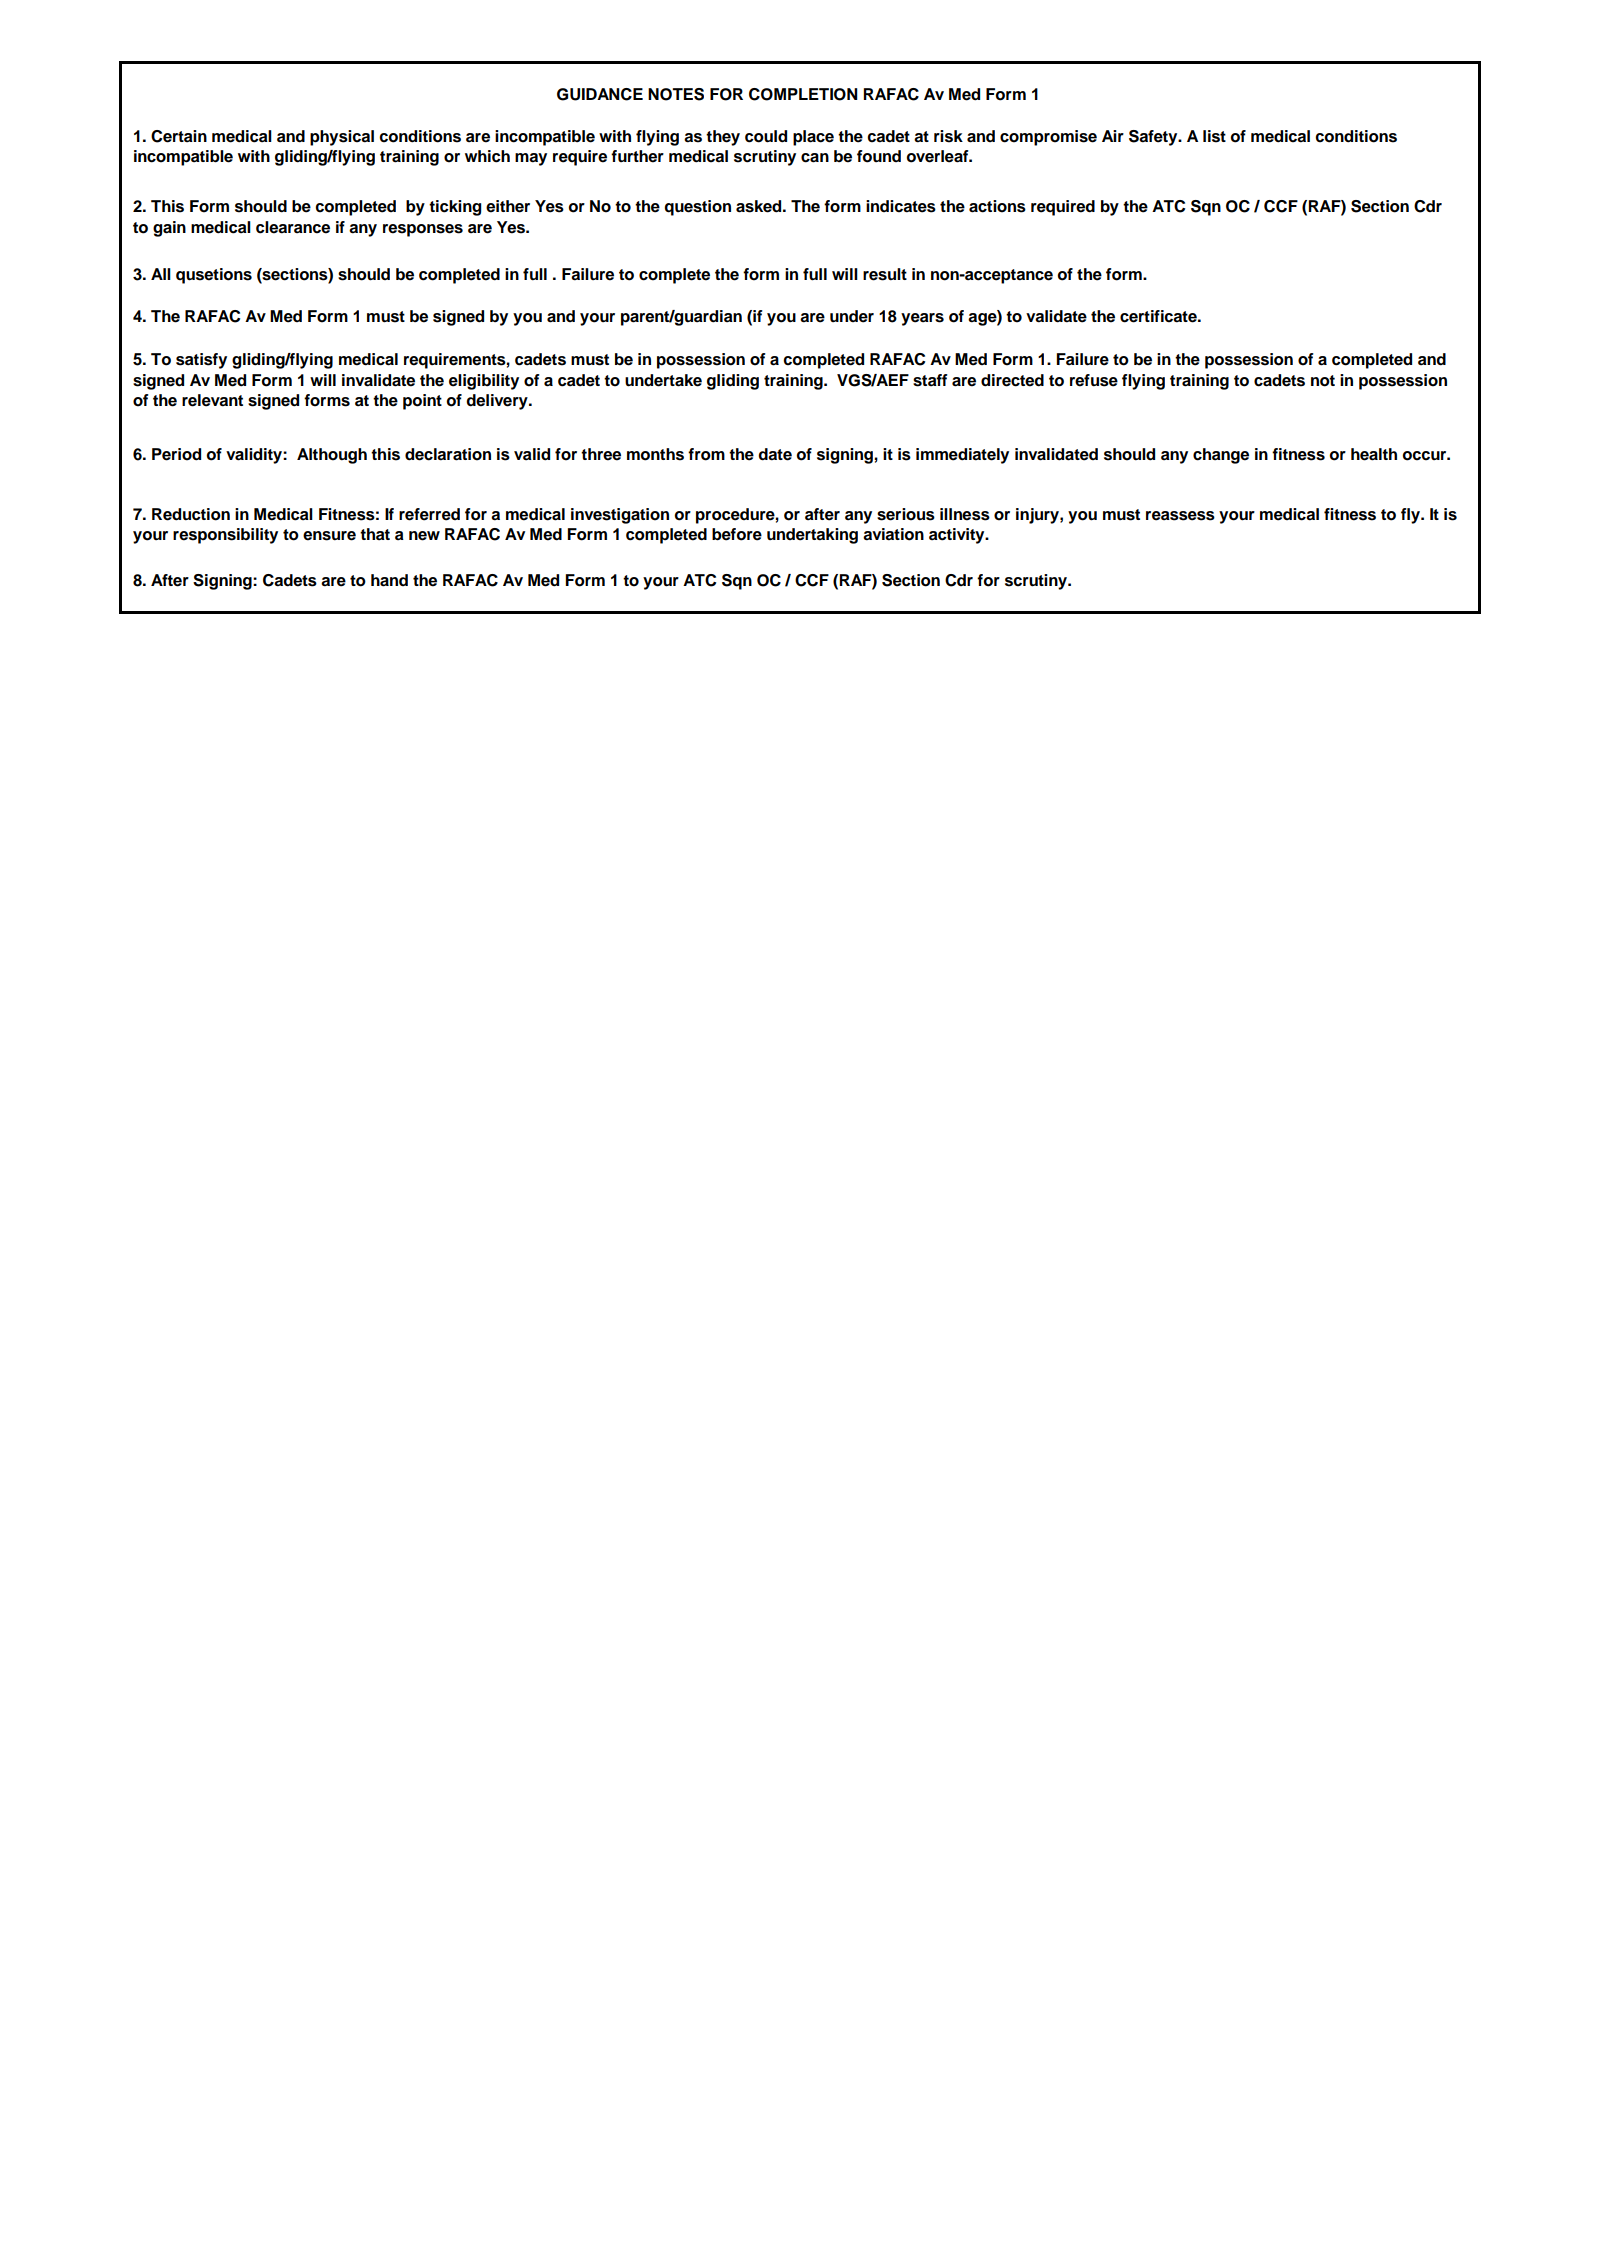 This screenshot has width=1598, height=2260. What do you see at coordinates (803, 94) in the screenshot?
I see `COMPLETION` at bounding box center [803, 94].
